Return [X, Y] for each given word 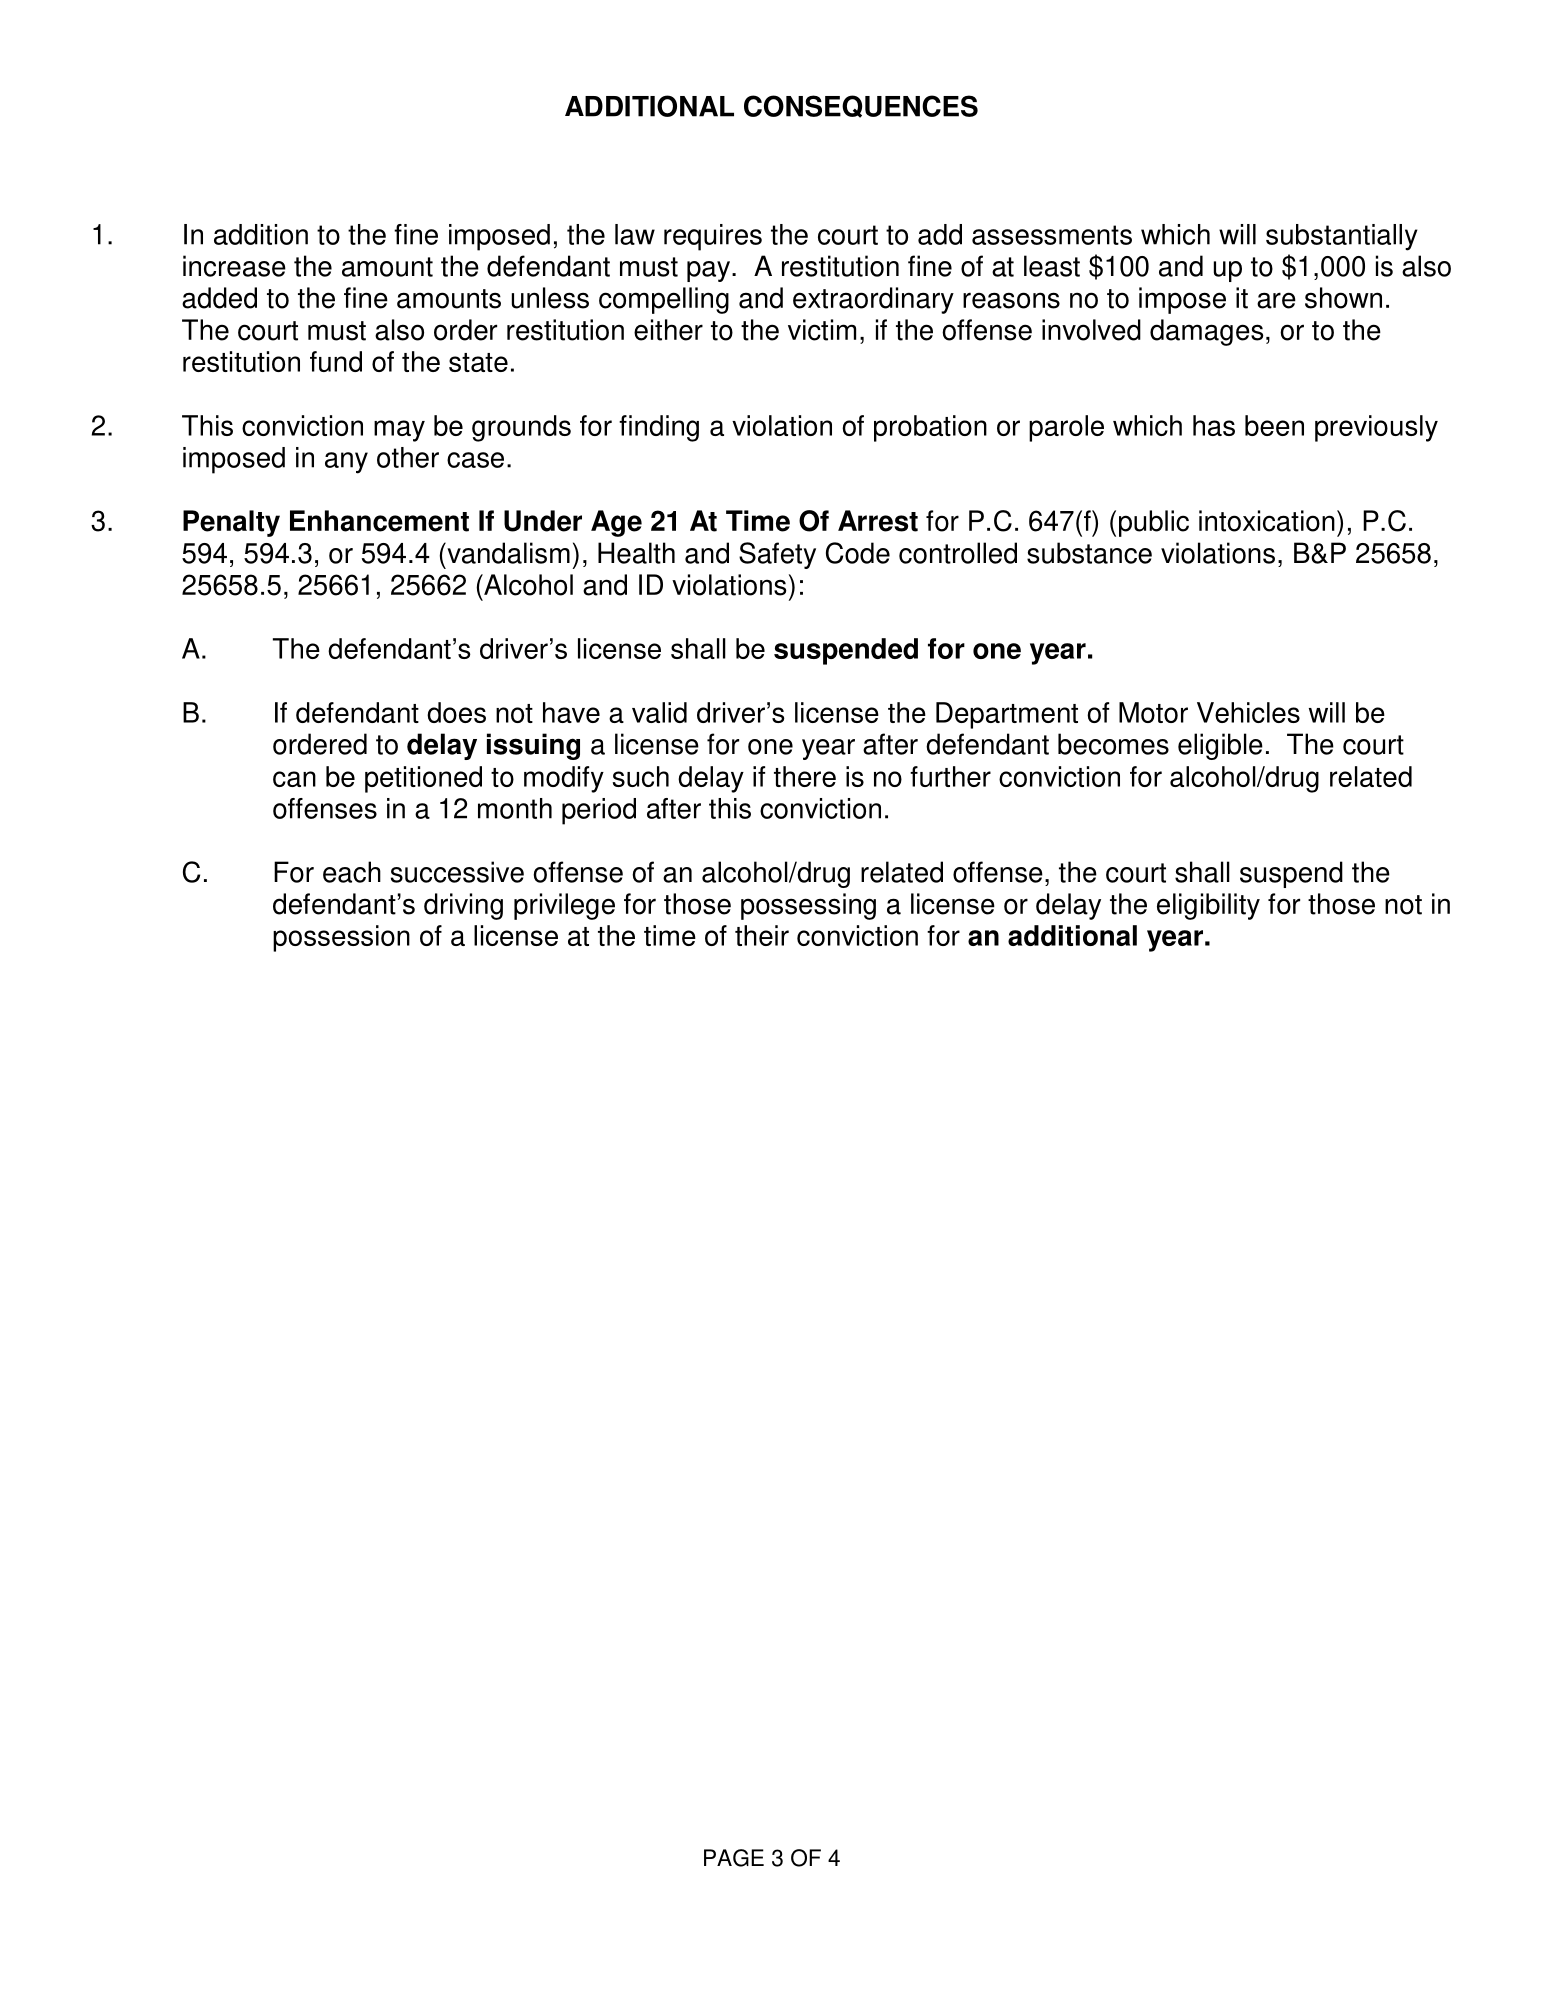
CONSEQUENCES [861, 106]
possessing [808, 906]
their [762, 935]
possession [341, 938]
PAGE [734, 1858]
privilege [564, 906]
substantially [1342, 237]
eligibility [1208, 906]
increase [234, 266]
